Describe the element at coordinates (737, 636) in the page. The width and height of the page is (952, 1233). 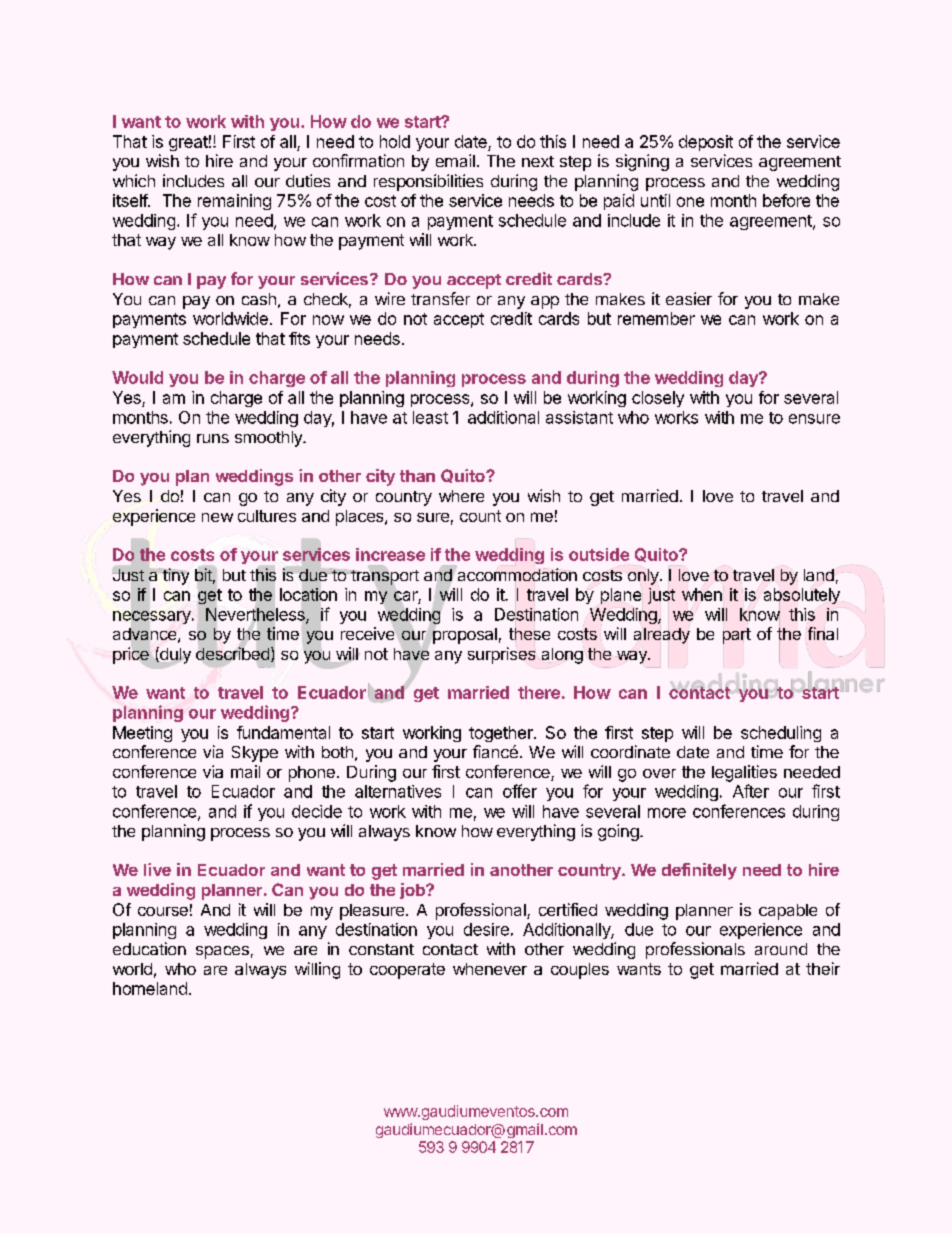
I see `part` at that location.
